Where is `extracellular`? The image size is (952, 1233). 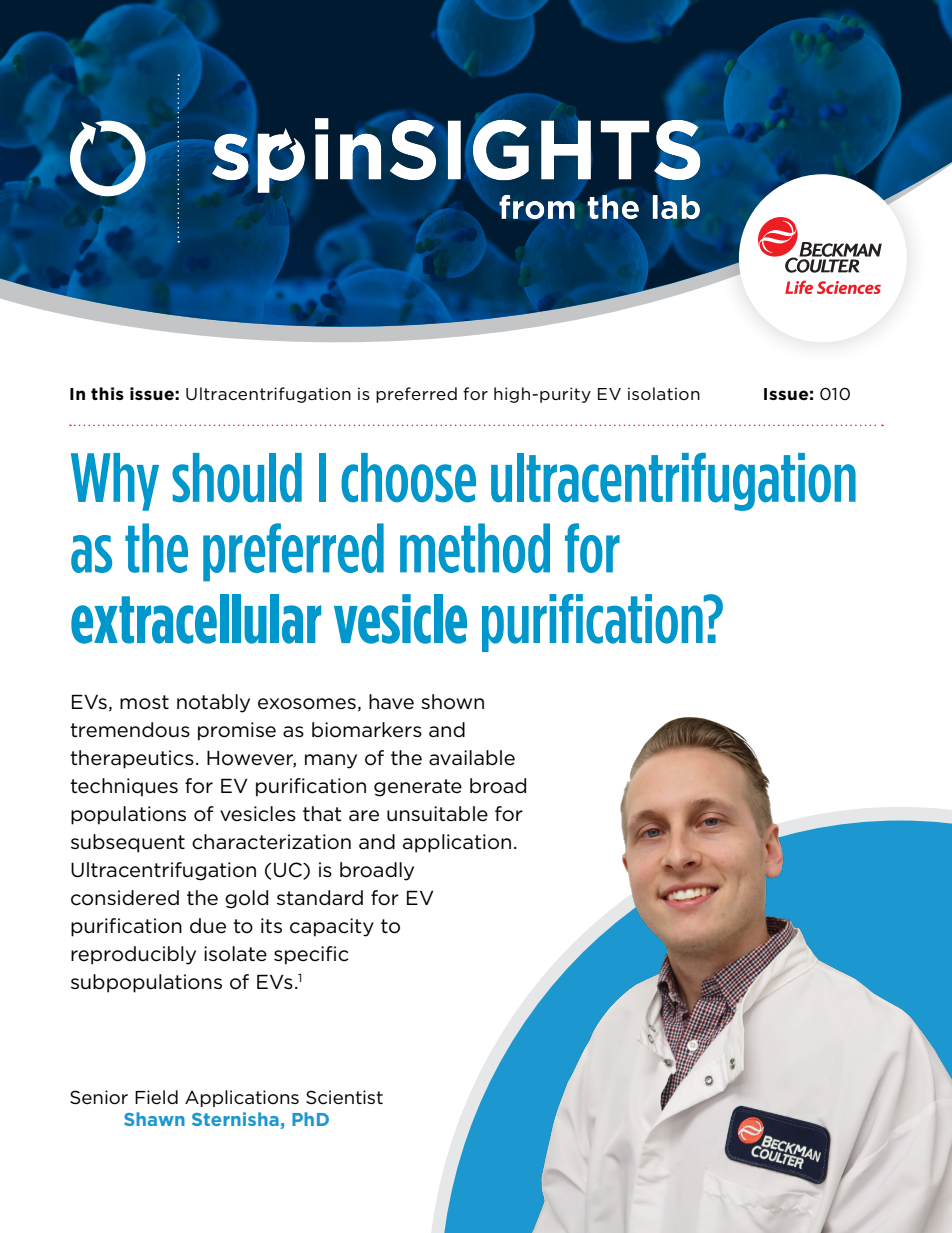
extracellular is located at coordinates (196, 619).
